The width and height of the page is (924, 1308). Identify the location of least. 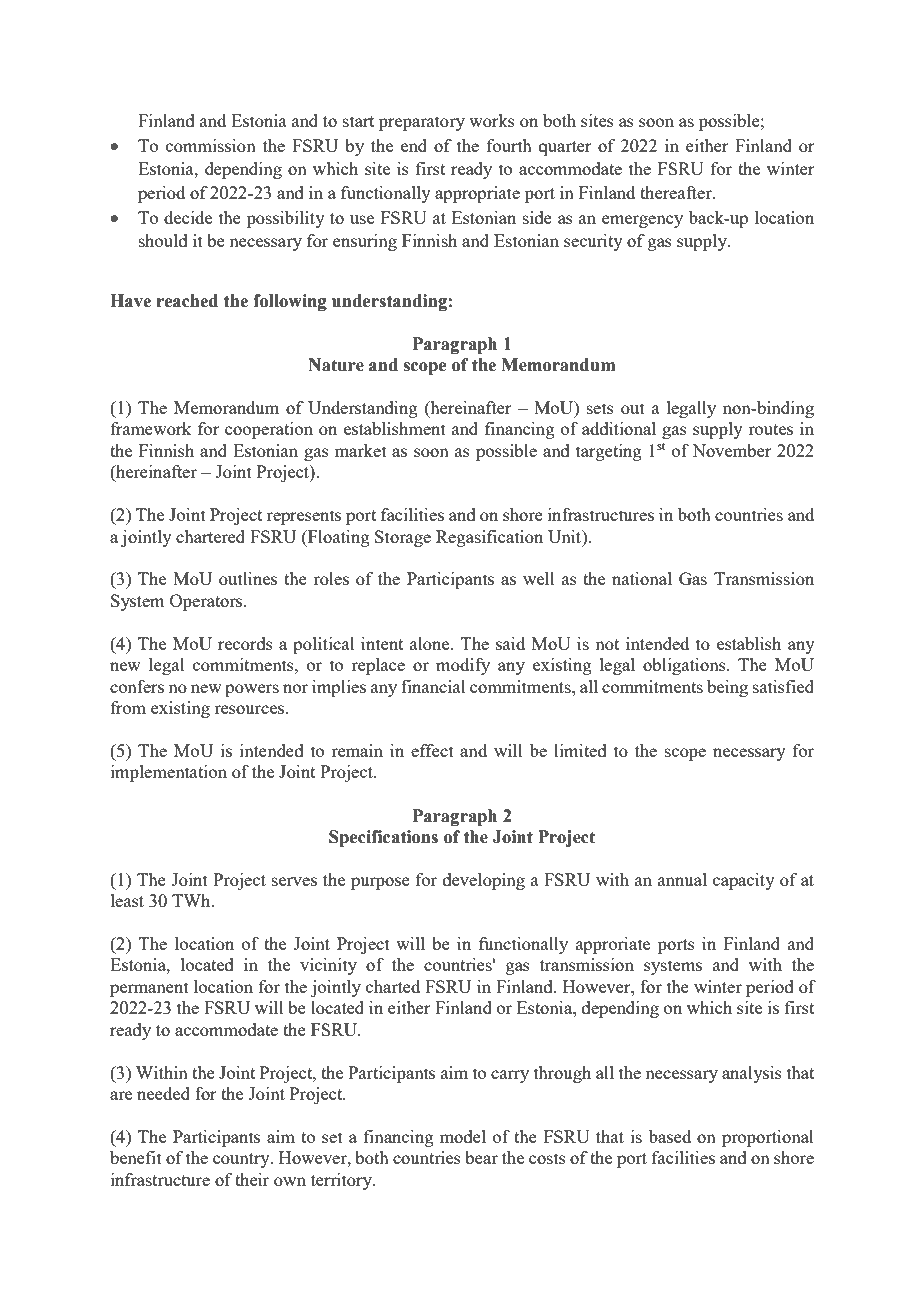
(127, 900).
